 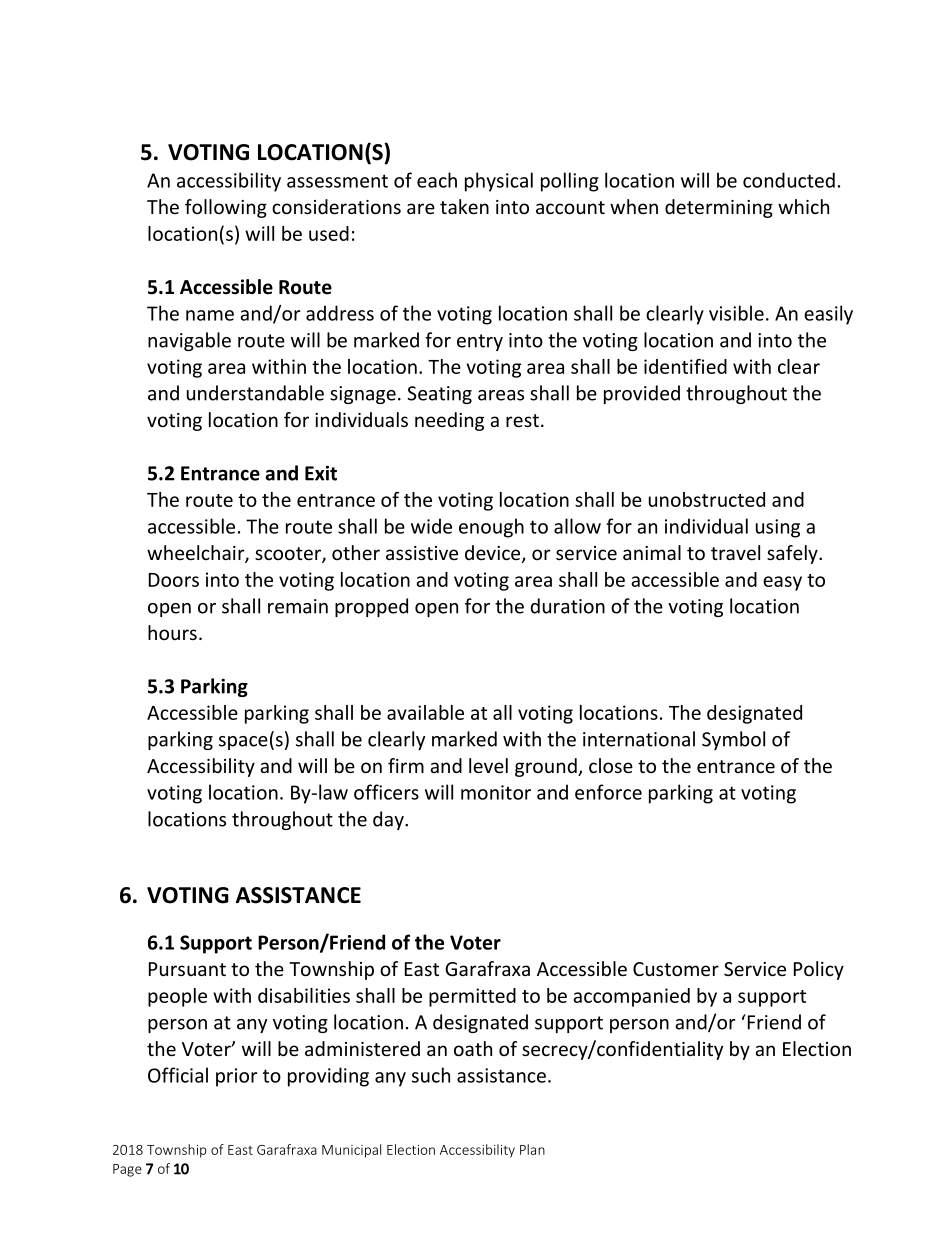 What do you see at coordinates (719, 208) in the screenshot?
I see `determining` at bounding box center [719, 208].
